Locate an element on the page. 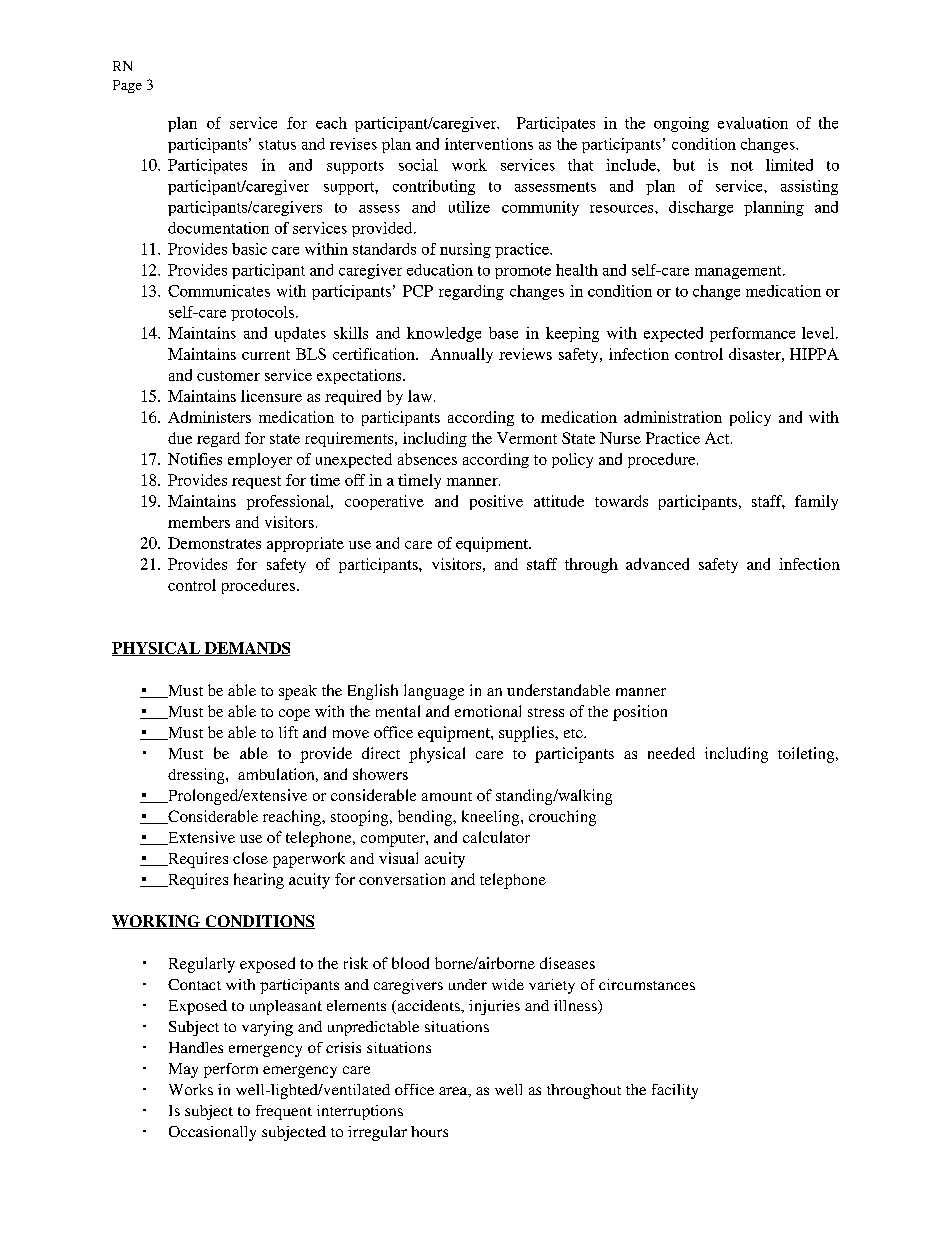  language is located at coordinates (434, 692).
